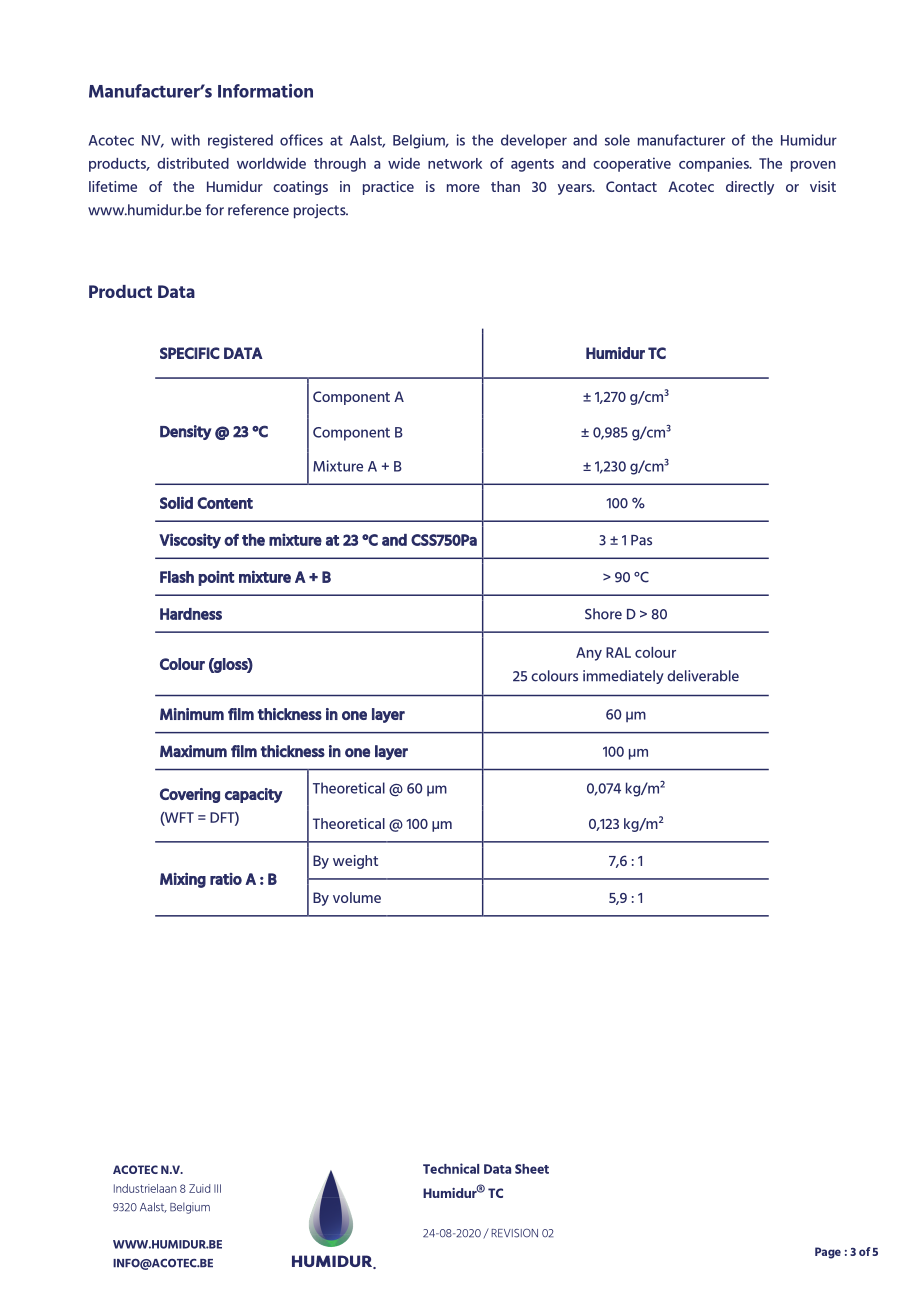  Describe the element at coordinates (641, 540) in the screenshot. I see `Pas` at that location.
